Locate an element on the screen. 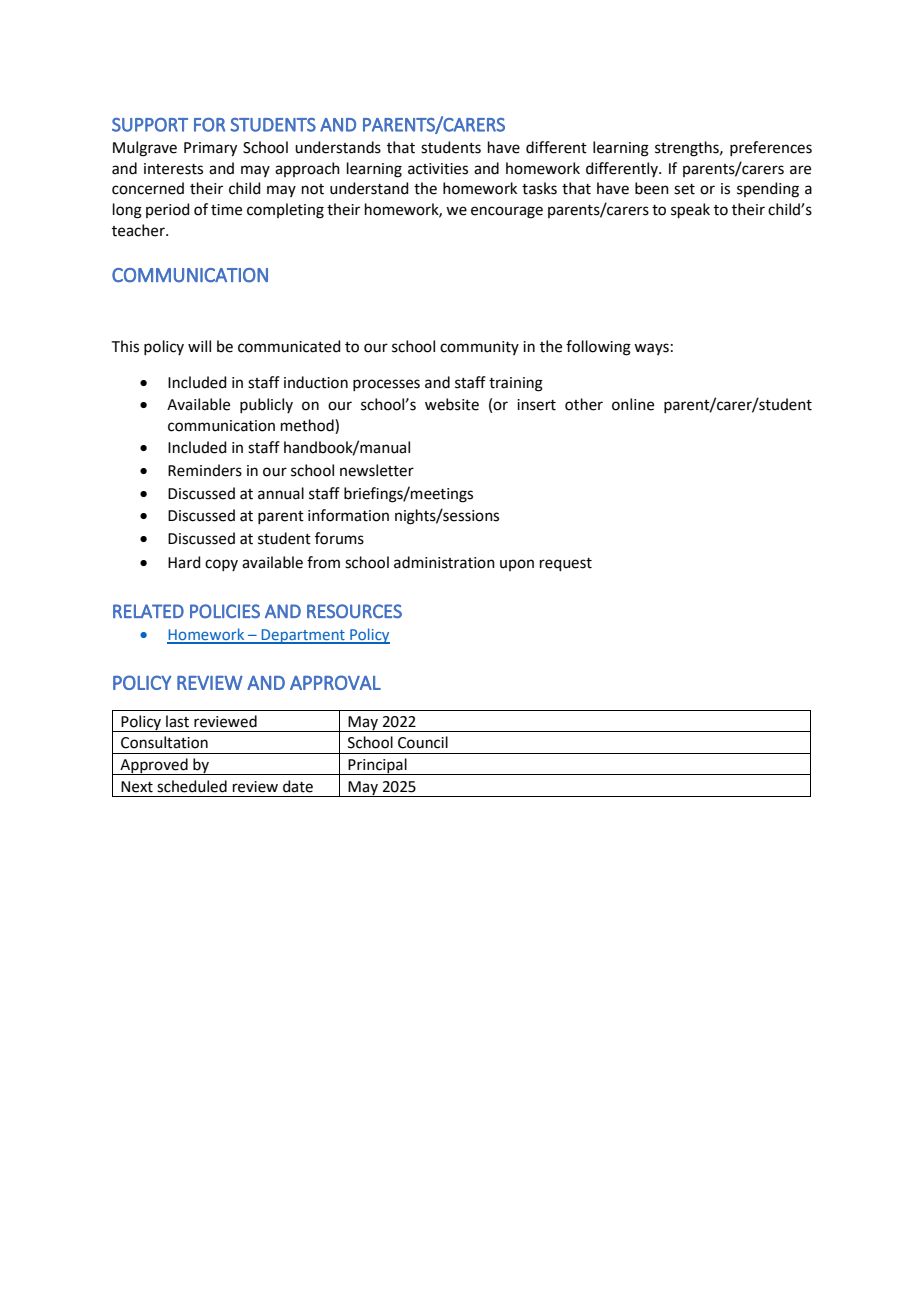 The height and width of the screenshot is (1308, 924). ways is located at coordinates (651, 349).
